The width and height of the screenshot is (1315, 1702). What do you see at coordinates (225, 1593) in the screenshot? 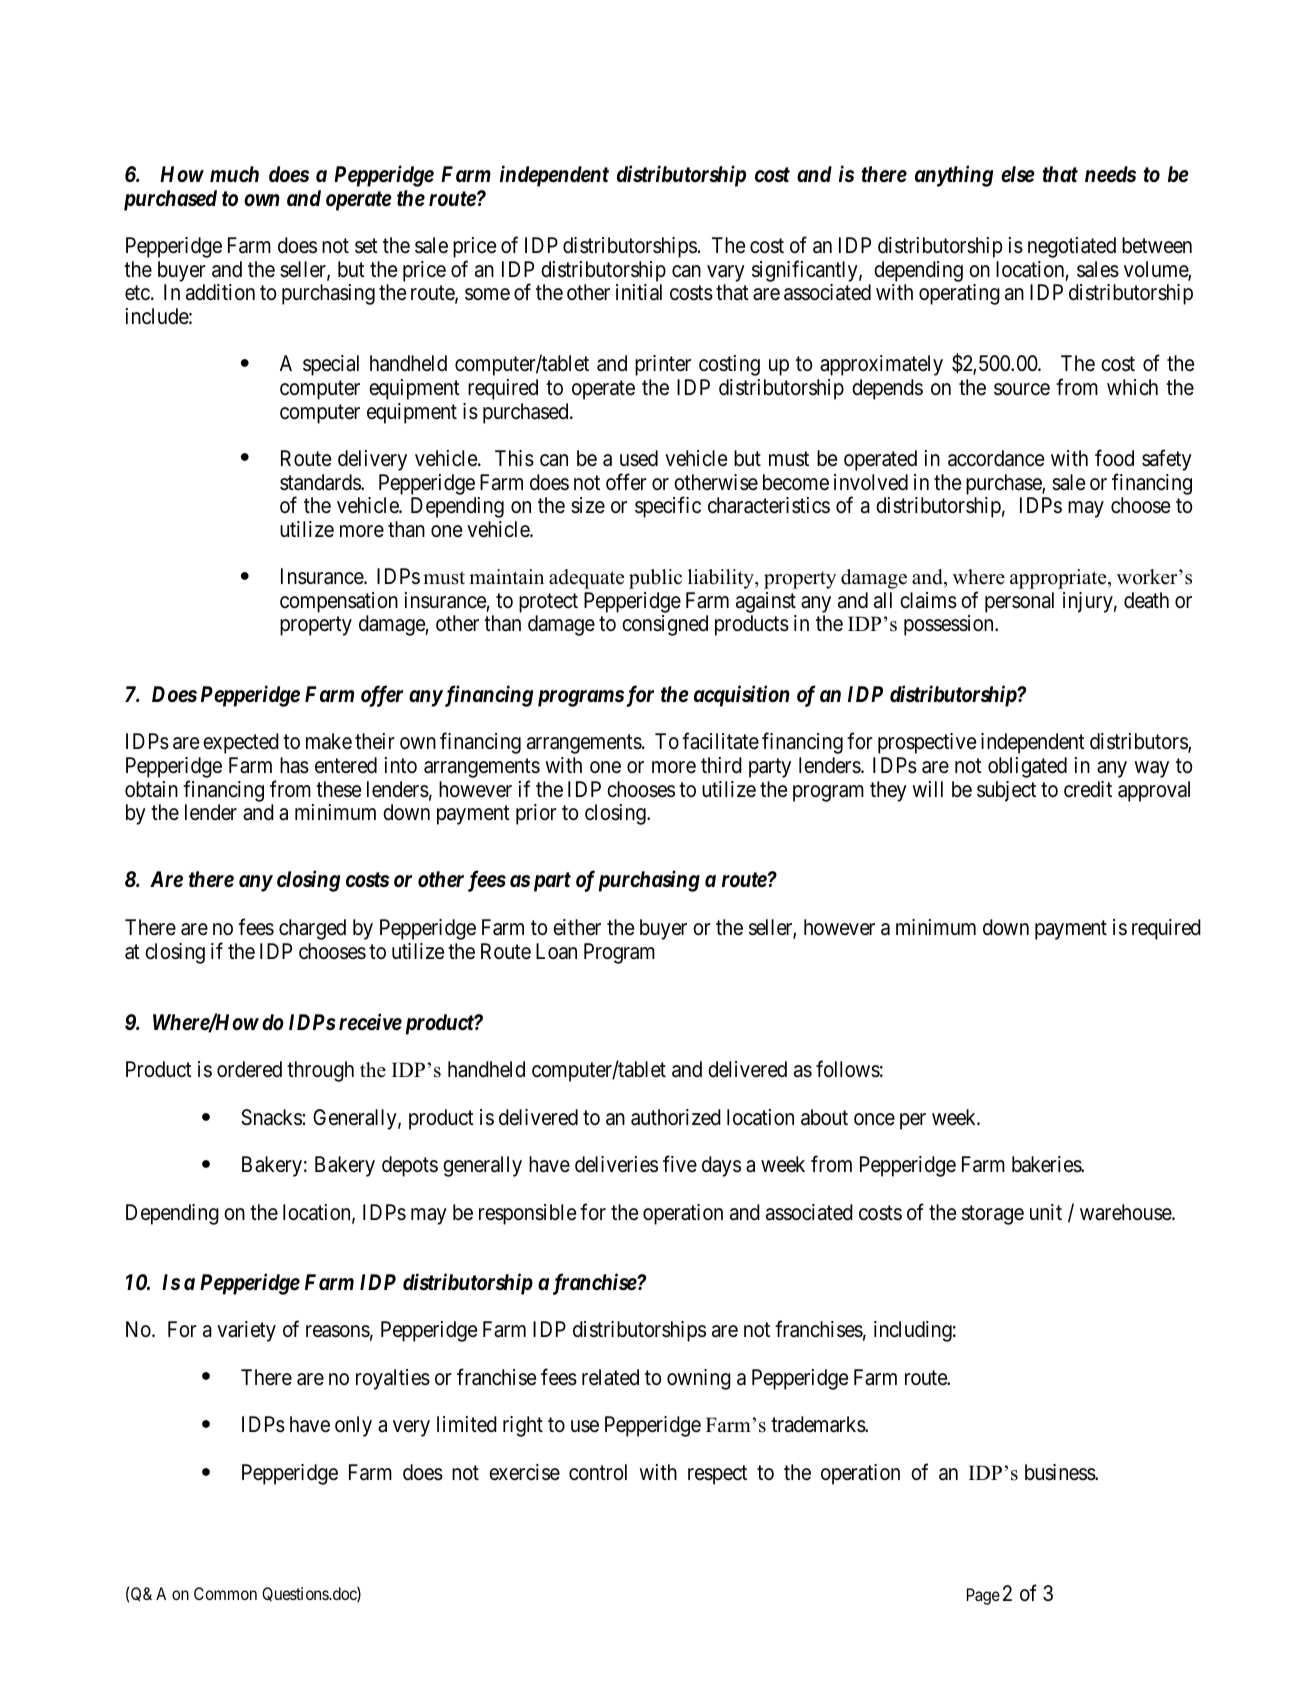
I see `Common` at bounding box center [225, 1593].
